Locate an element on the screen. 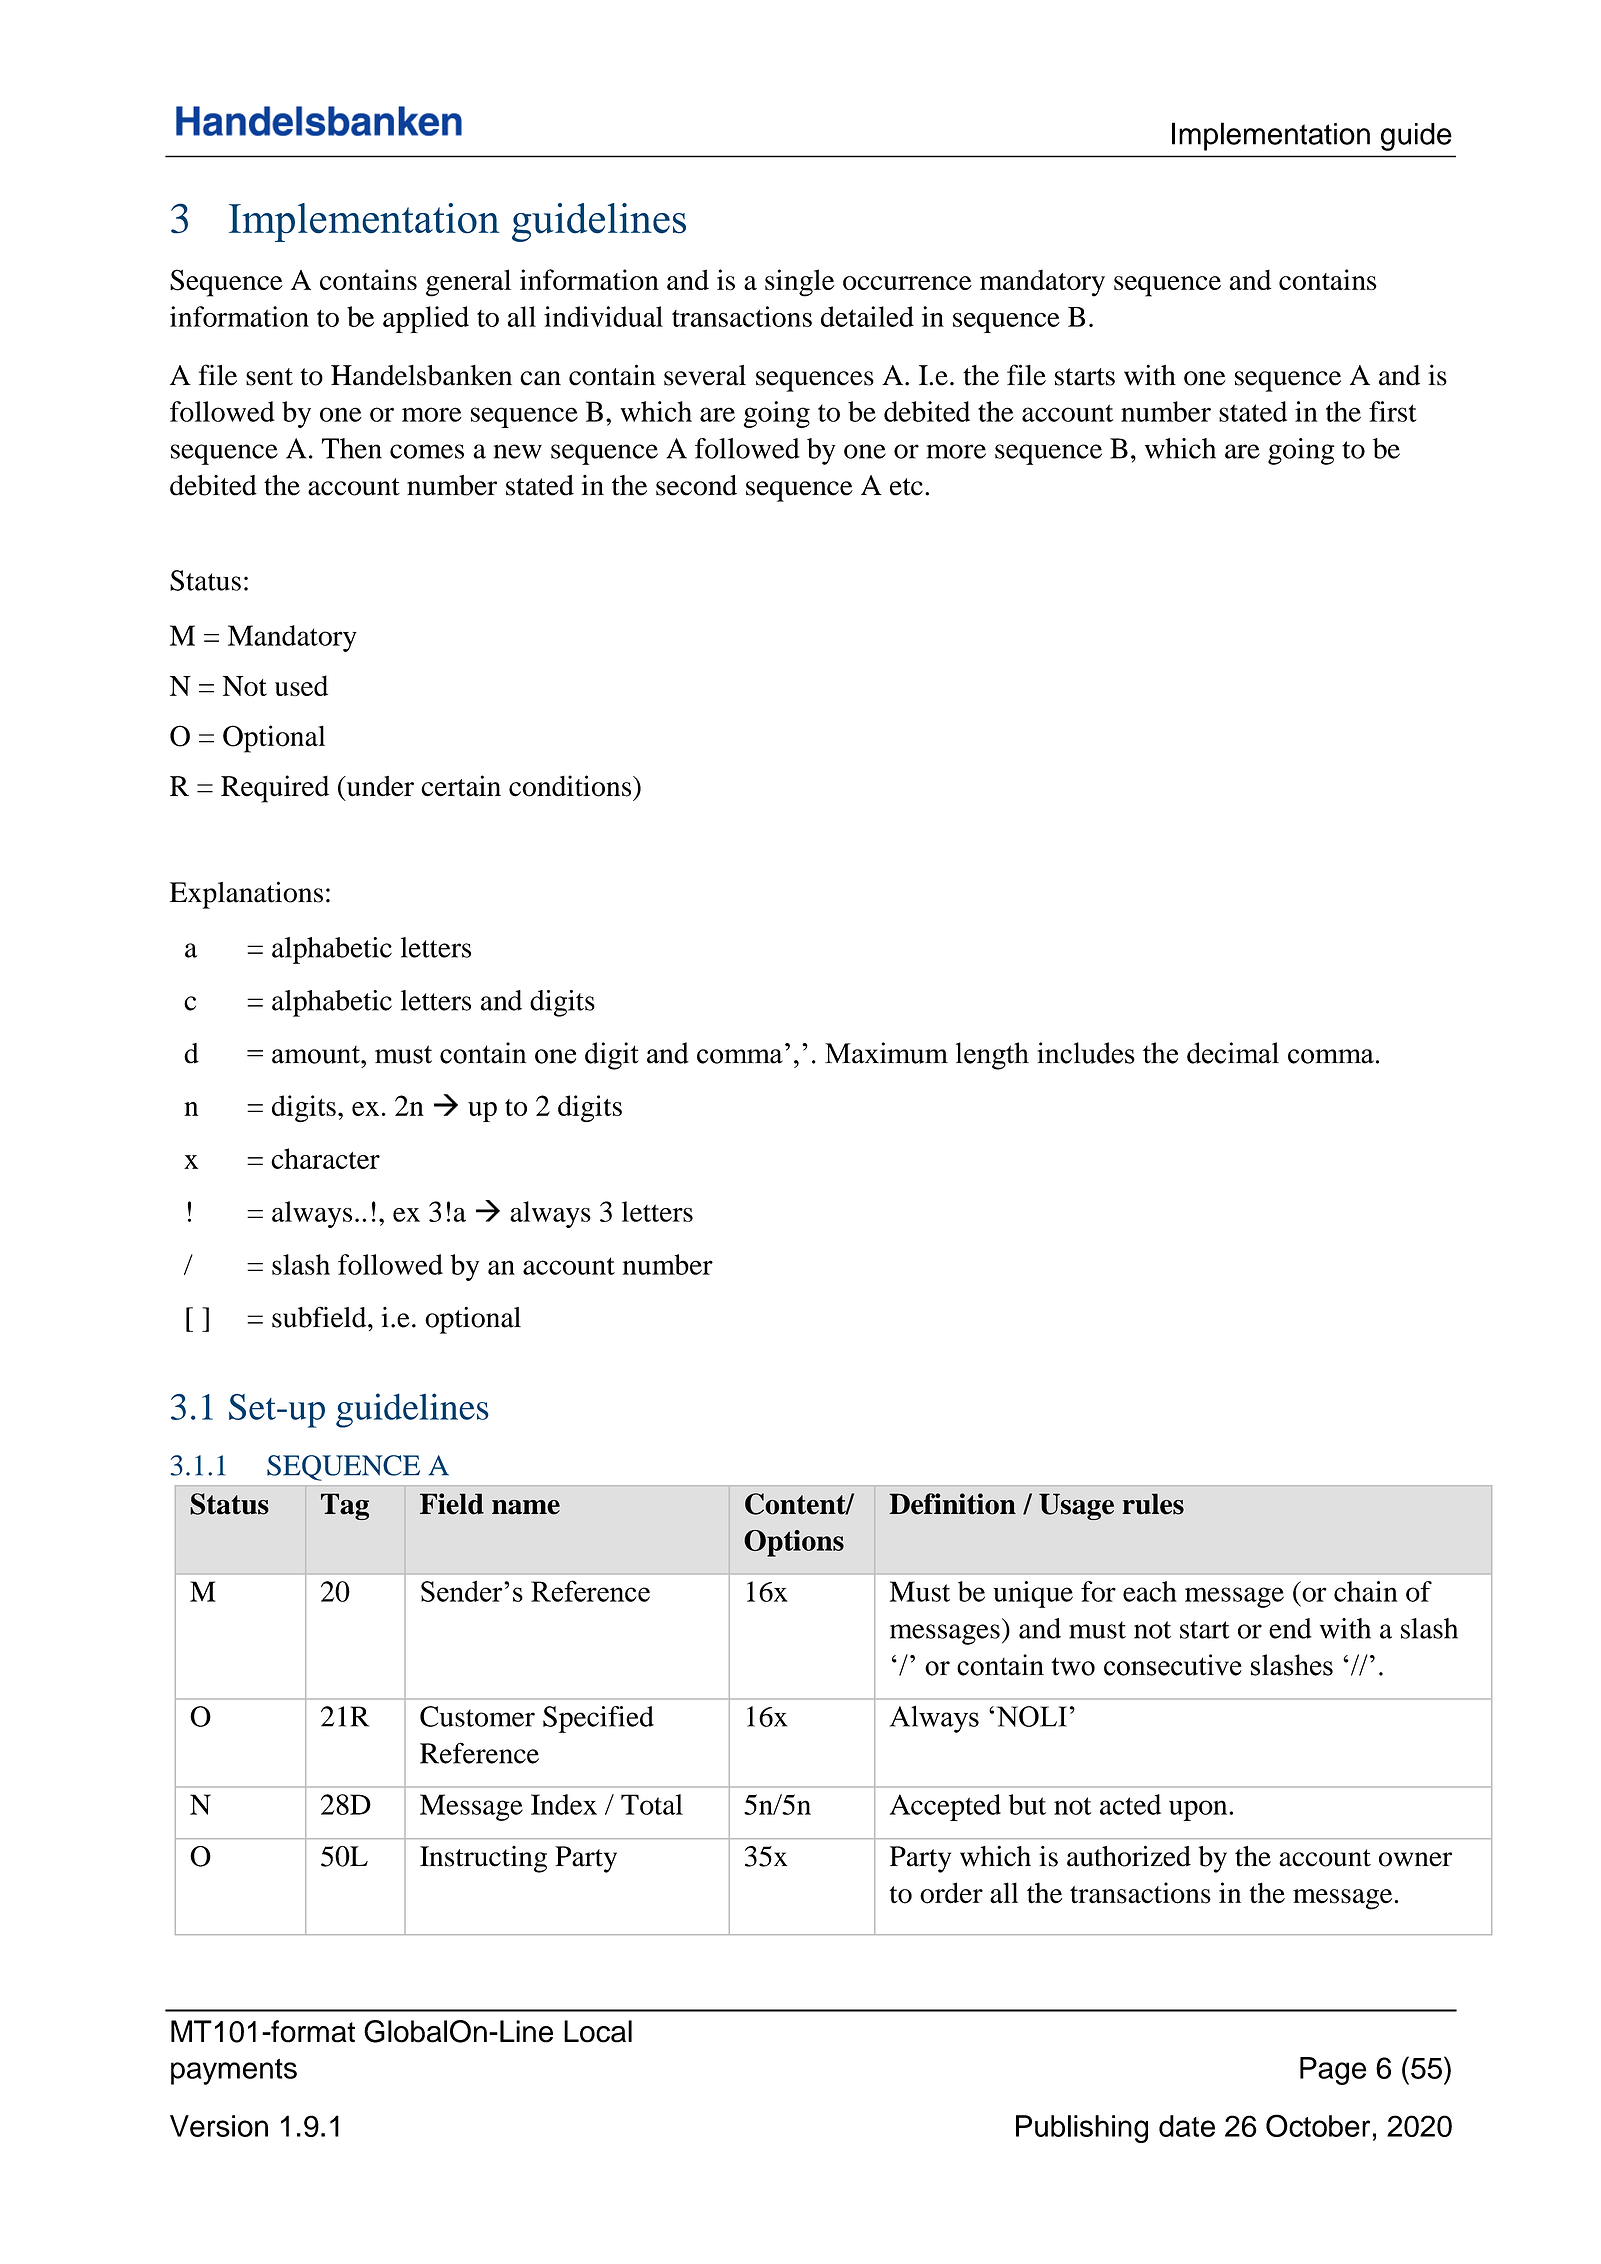 The width and height of the screenshot is (1601, 2264). Maximum is located at coordinates (886, 1053).
